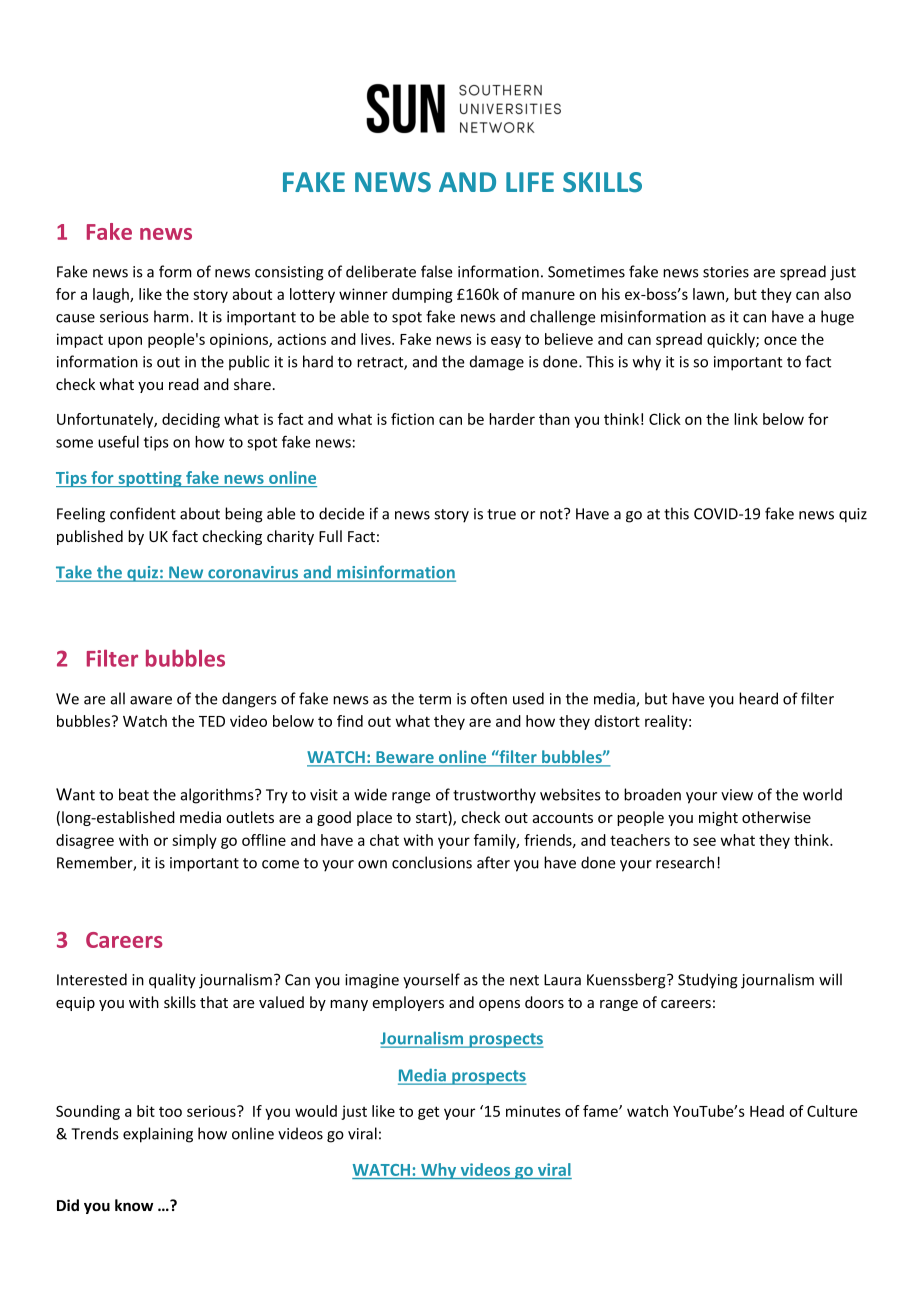 The height and width of the screenshot is (1308, 924). Describe the element at coordinates (435, 699) in the screenshot. I see `term` at that location.
